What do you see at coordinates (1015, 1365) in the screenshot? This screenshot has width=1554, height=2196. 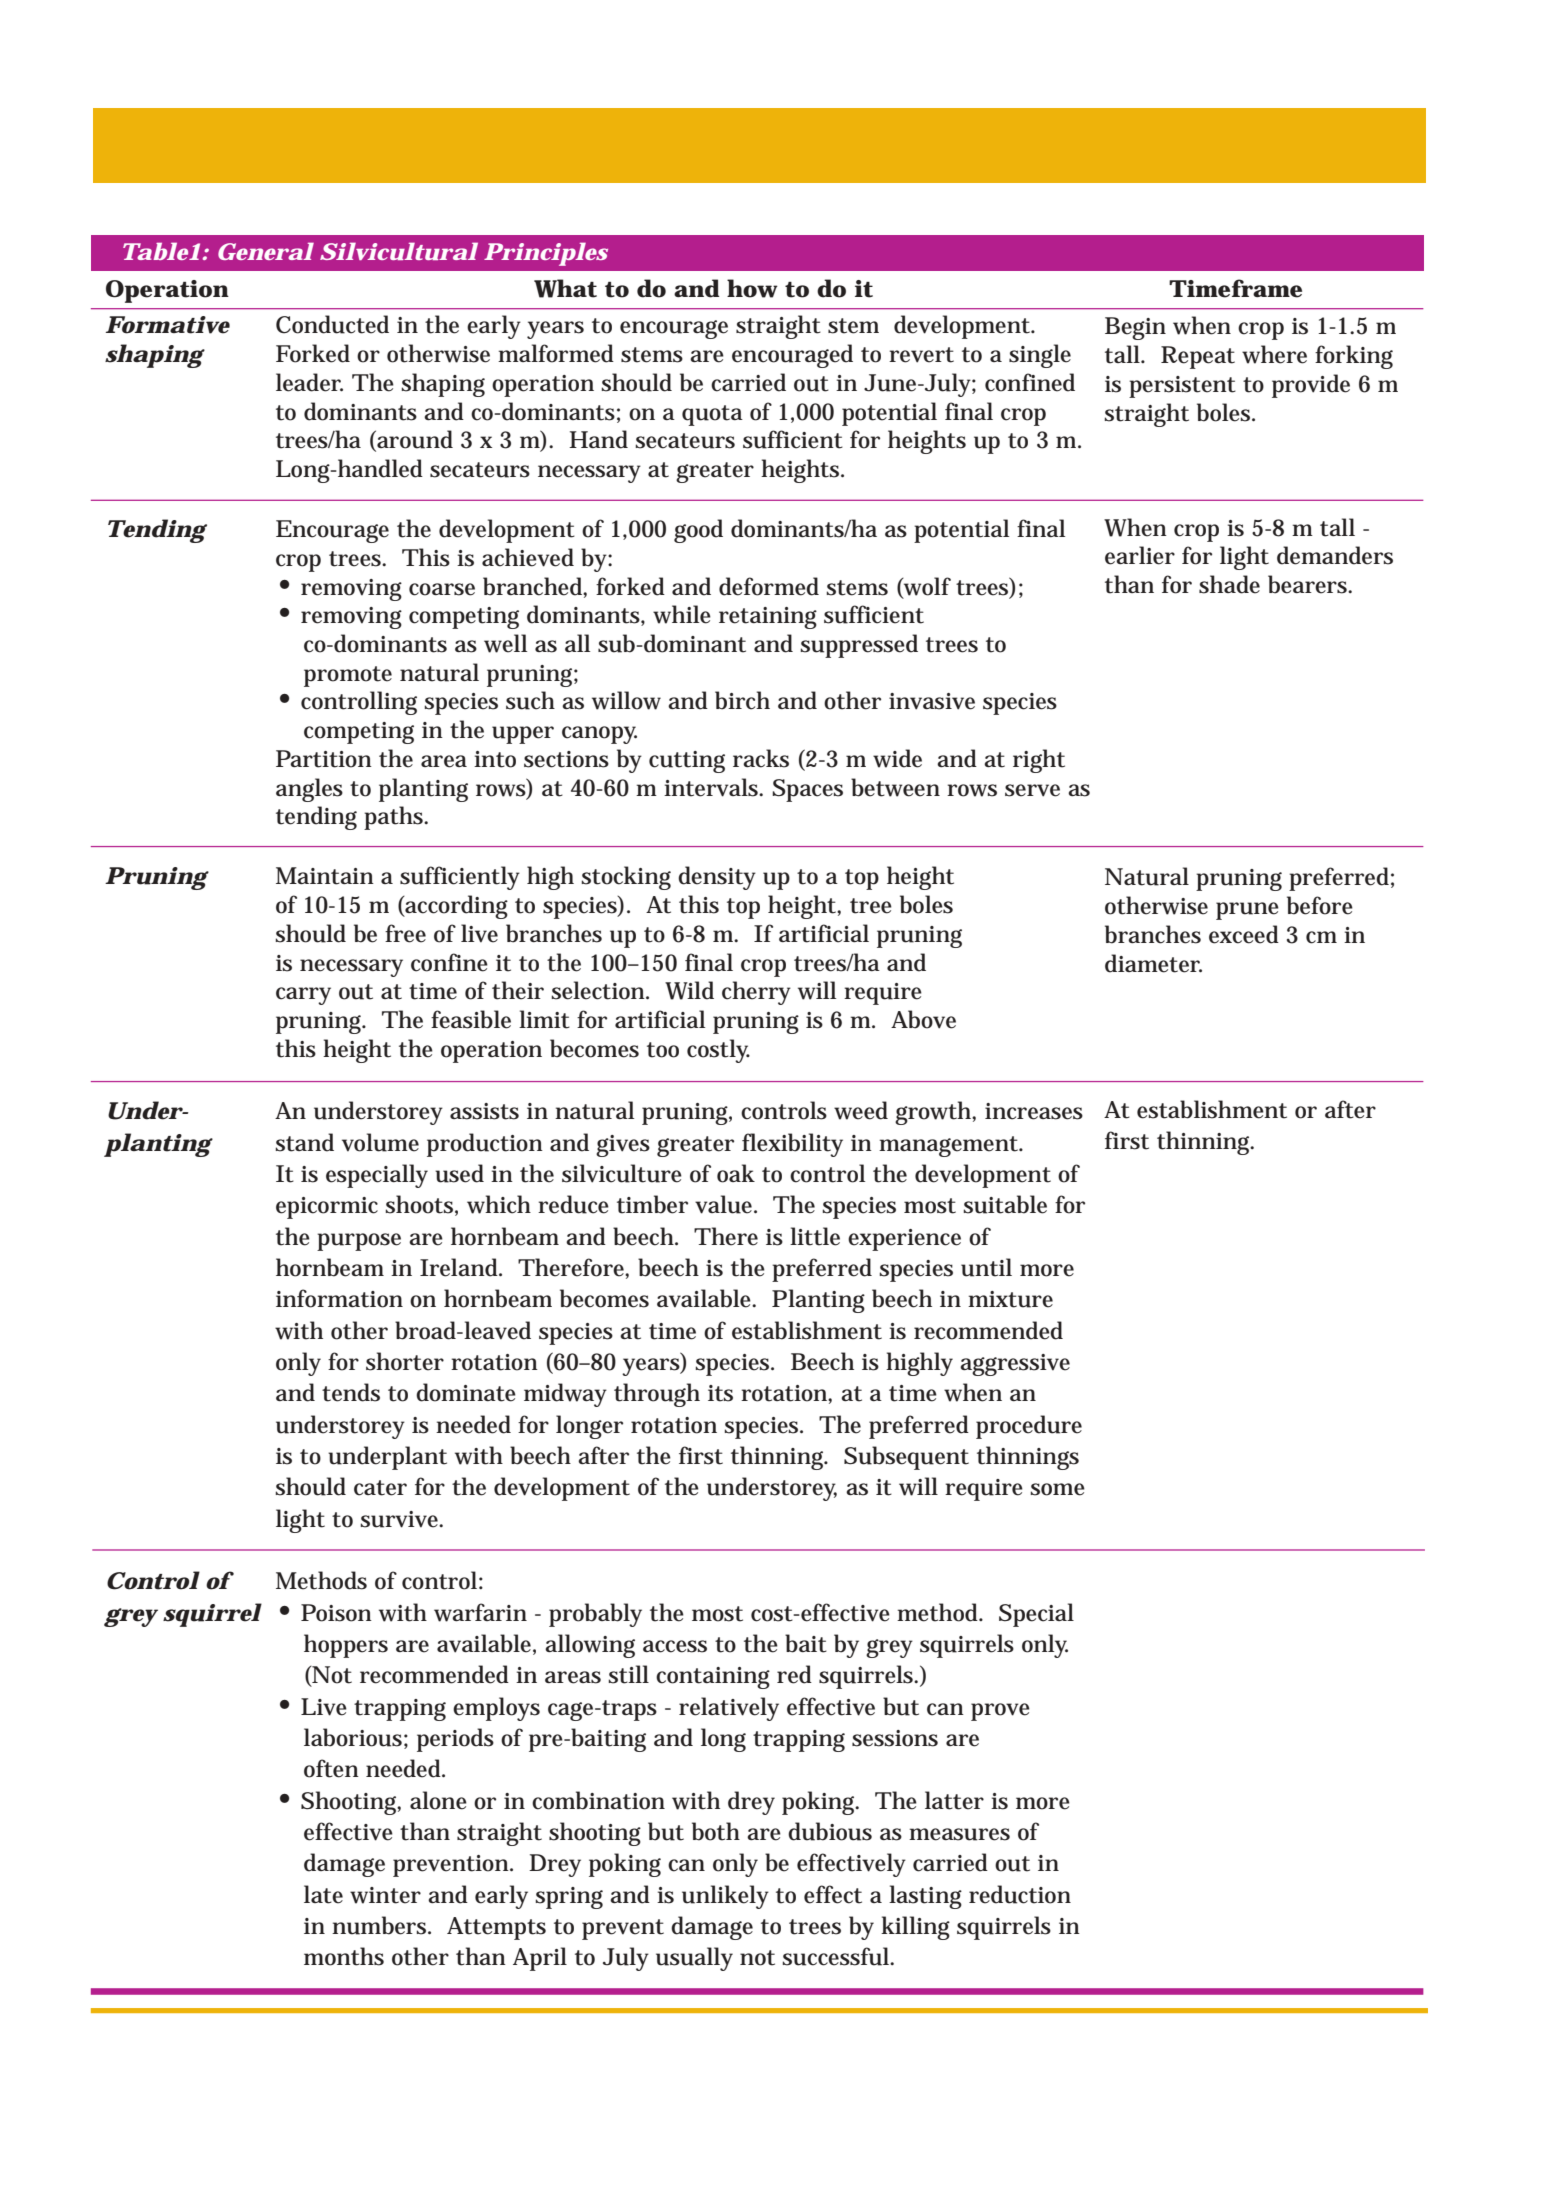 I see `aggressive` at bounding box center [1015, 1365].
